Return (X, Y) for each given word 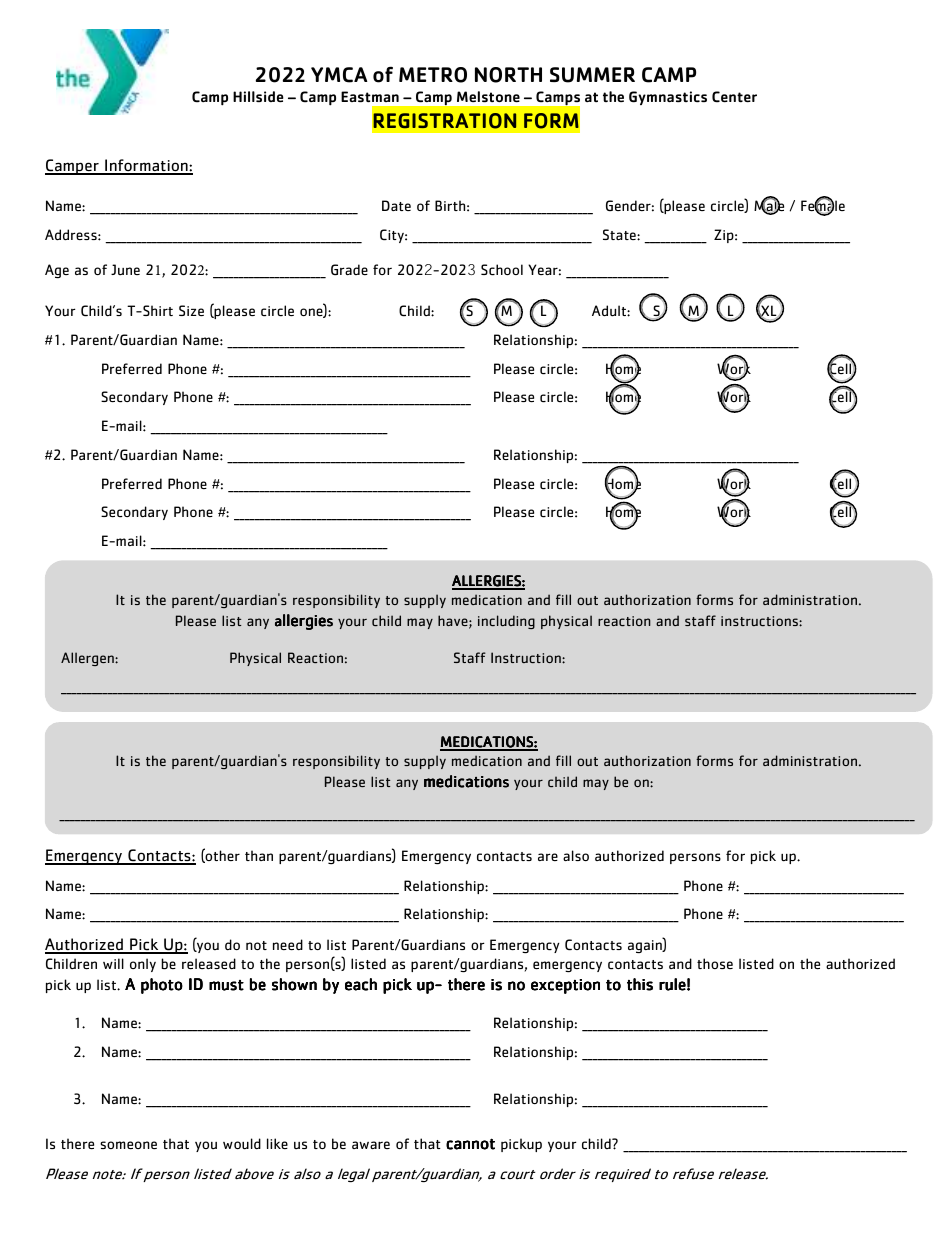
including (506, 622)
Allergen (88, 659)
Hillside (258, 96)
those (715, 963)
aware (371, 1145)
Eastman (370, 97)
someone (128, 1145)
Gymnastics (668, 98)
